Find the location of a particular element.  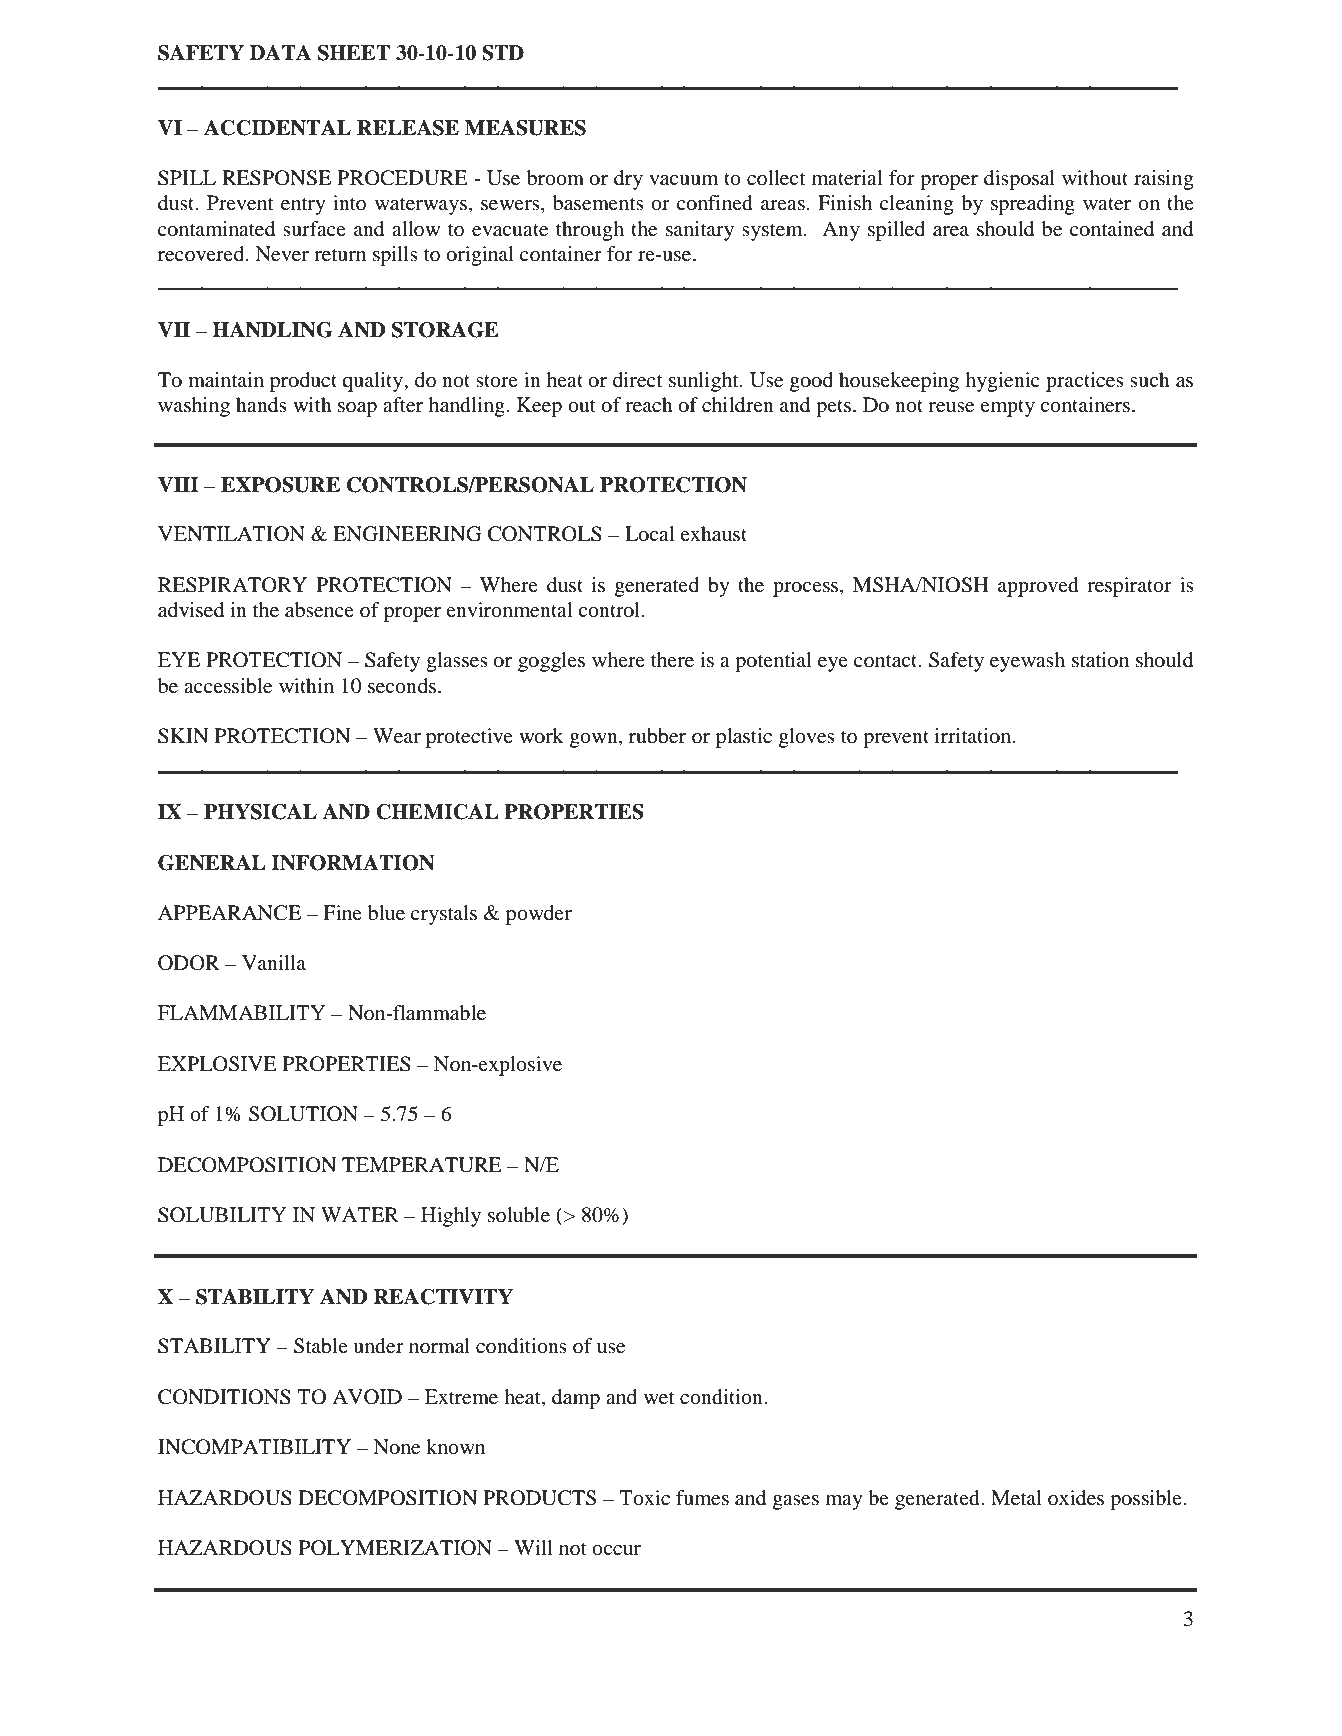

INCOMPATIBILITY is located at coordinates (254, 1447).
